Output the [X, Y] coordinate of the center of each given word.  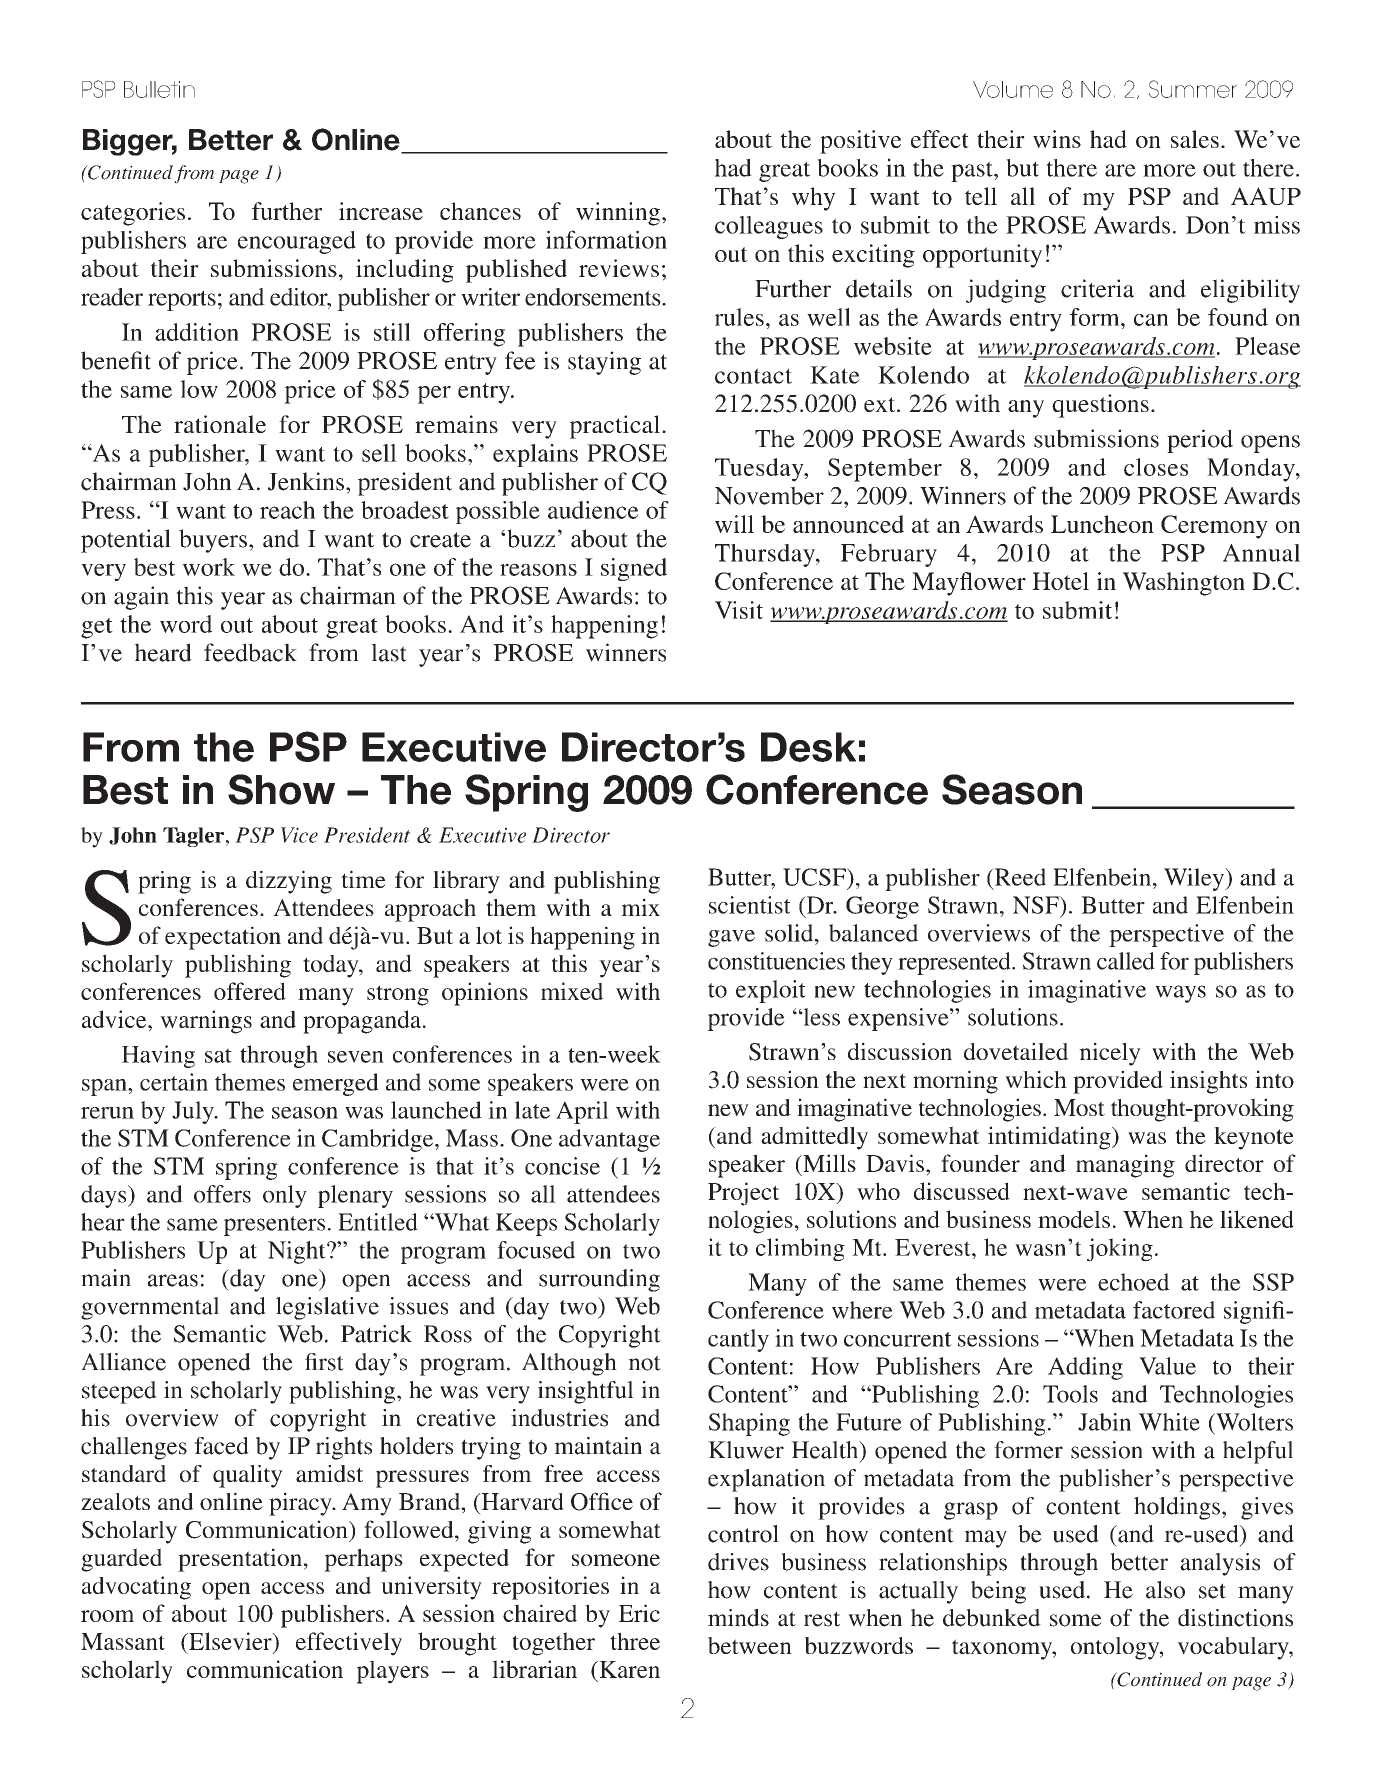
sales [1195, 139]
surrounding [599, 1280]
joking [1120, 1250]
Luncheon [1102, 524]
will [734, 524]
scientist [750, 905]
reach [288, 510]
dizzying [289, 882]
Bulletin [159, 89]
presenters [274, 1226]
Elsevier [230, 1642]
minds [738, 1618]
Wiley [1195, 879]
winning [618, 214]
